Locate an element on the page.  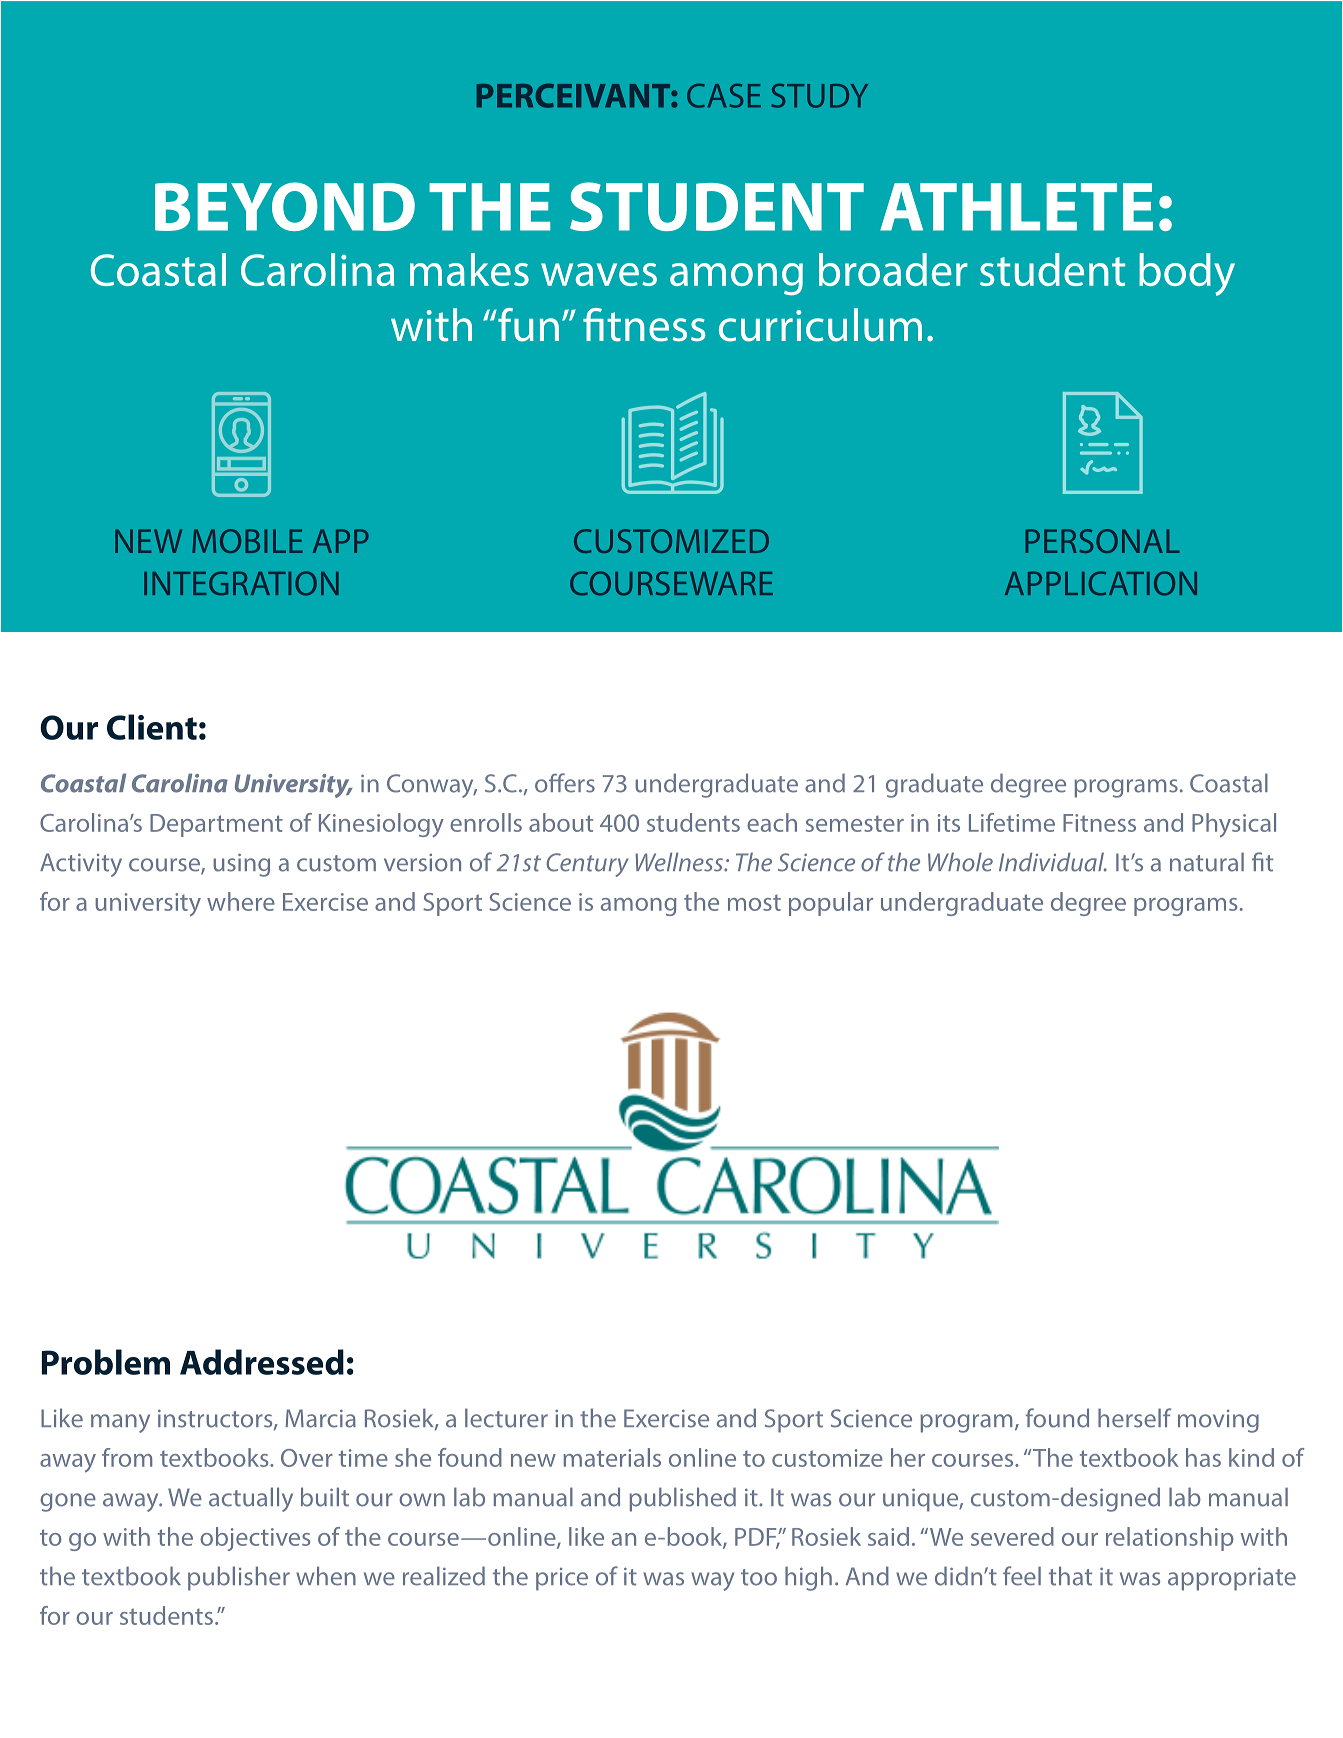
ATHLETE is located at coordinates (1016, 207).
